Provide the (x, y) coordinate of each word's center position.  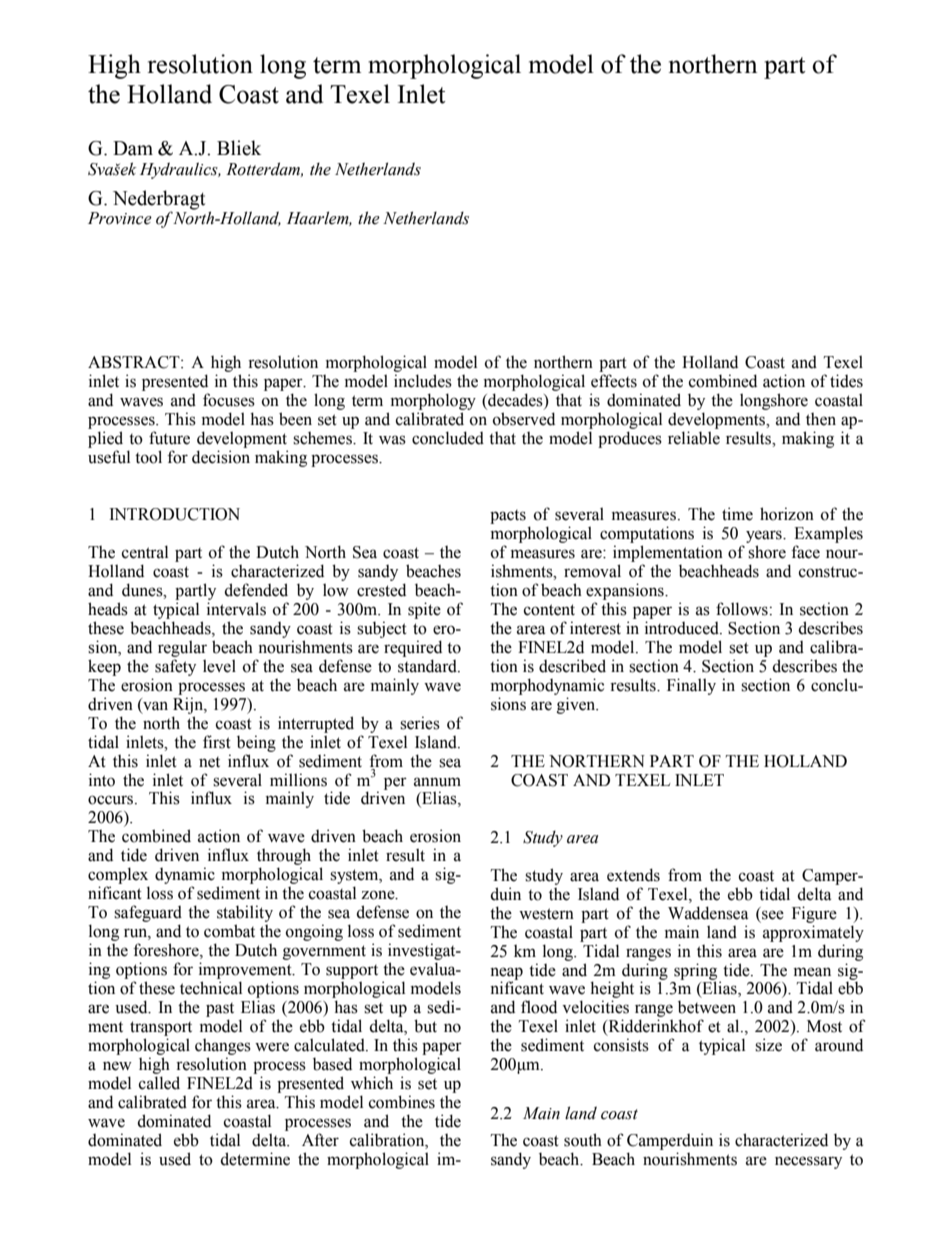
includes (423, 381)
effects (614, 381)
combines (402, 1102)
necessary (808, 1162)
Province (120, 218)
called (159, 1083)
